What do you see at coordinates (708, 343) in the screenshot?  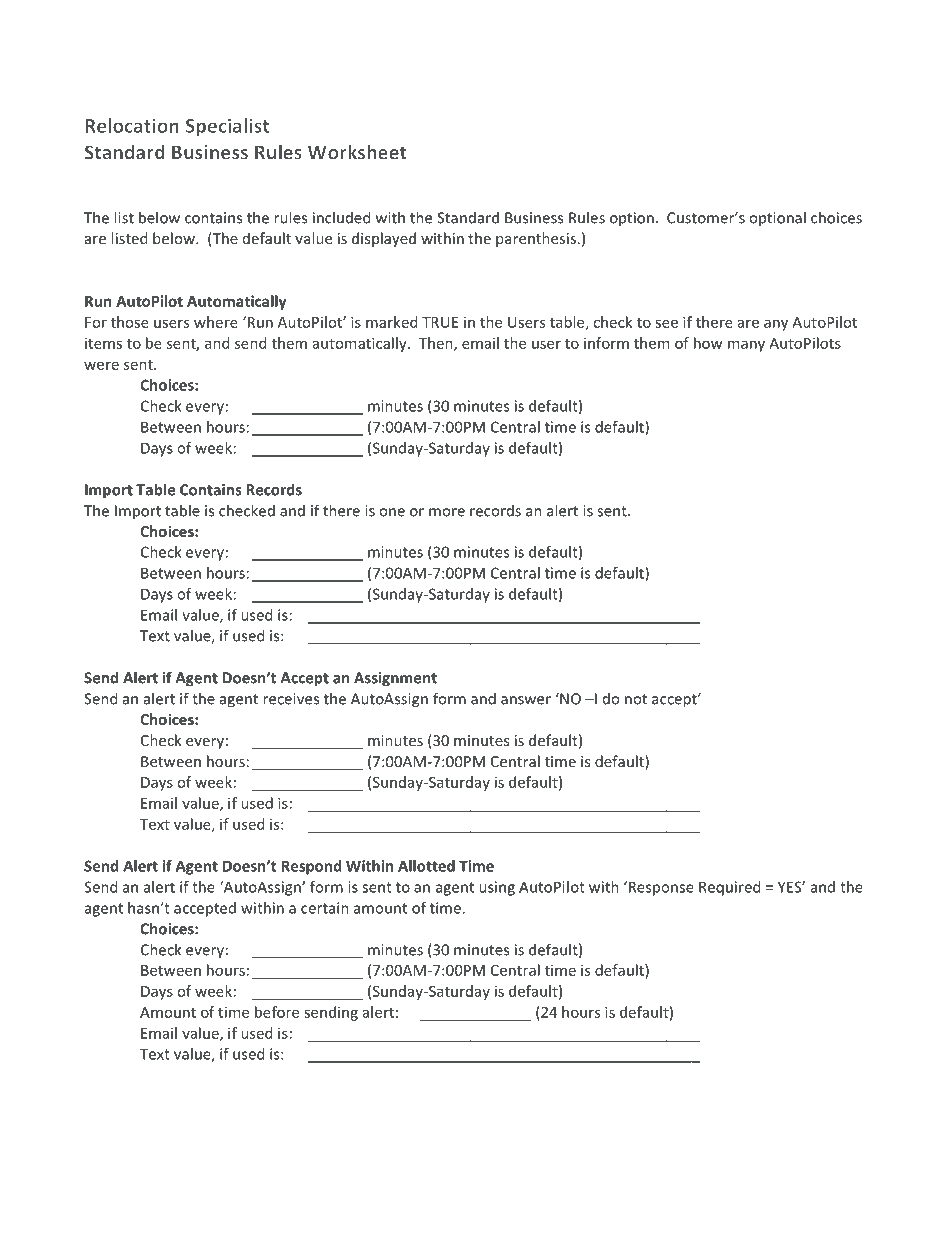 I see `how` at bounding box center [708, 343].
